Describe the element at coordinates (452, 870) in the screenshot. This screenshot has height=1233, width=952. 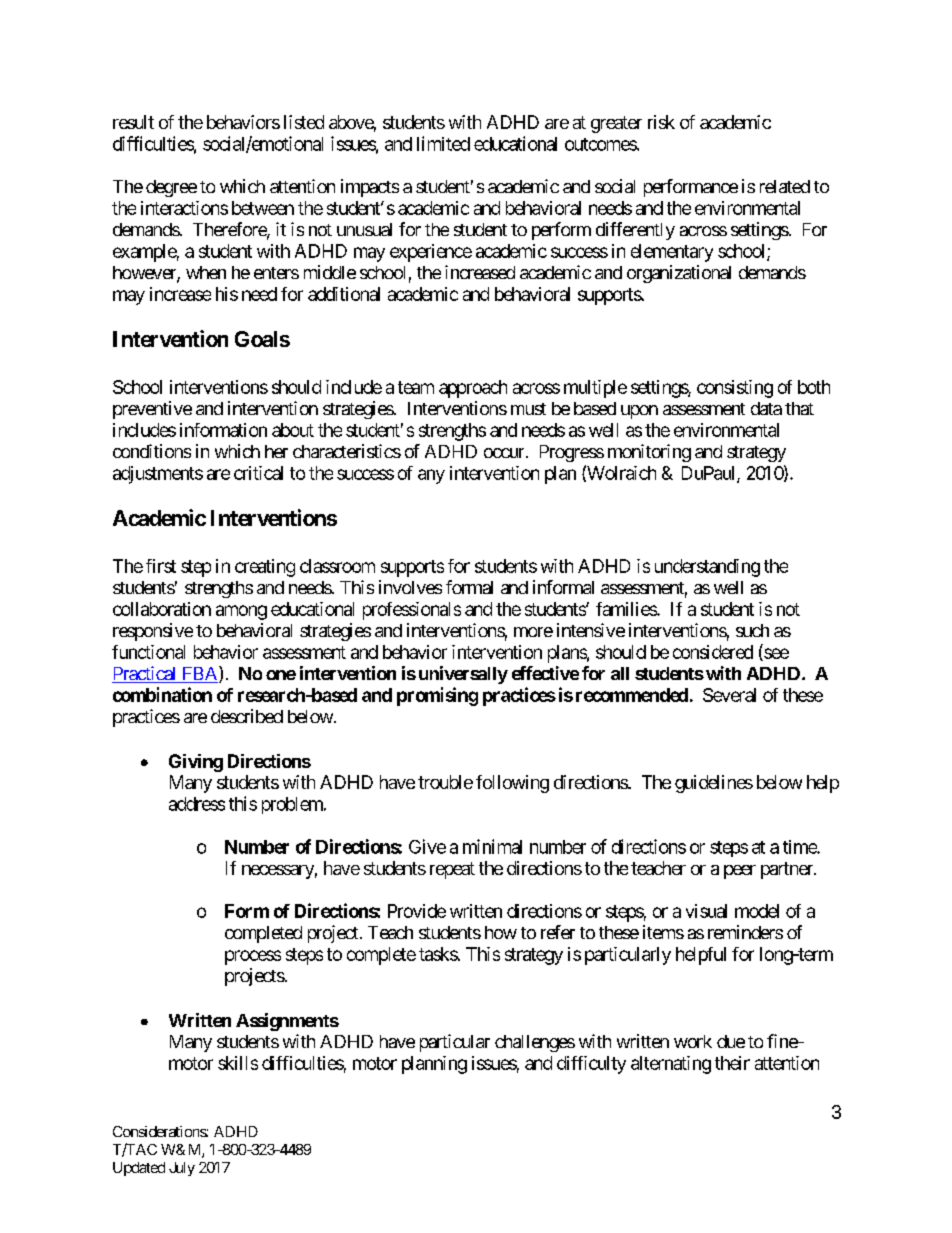
I see `repeat` at that location.
